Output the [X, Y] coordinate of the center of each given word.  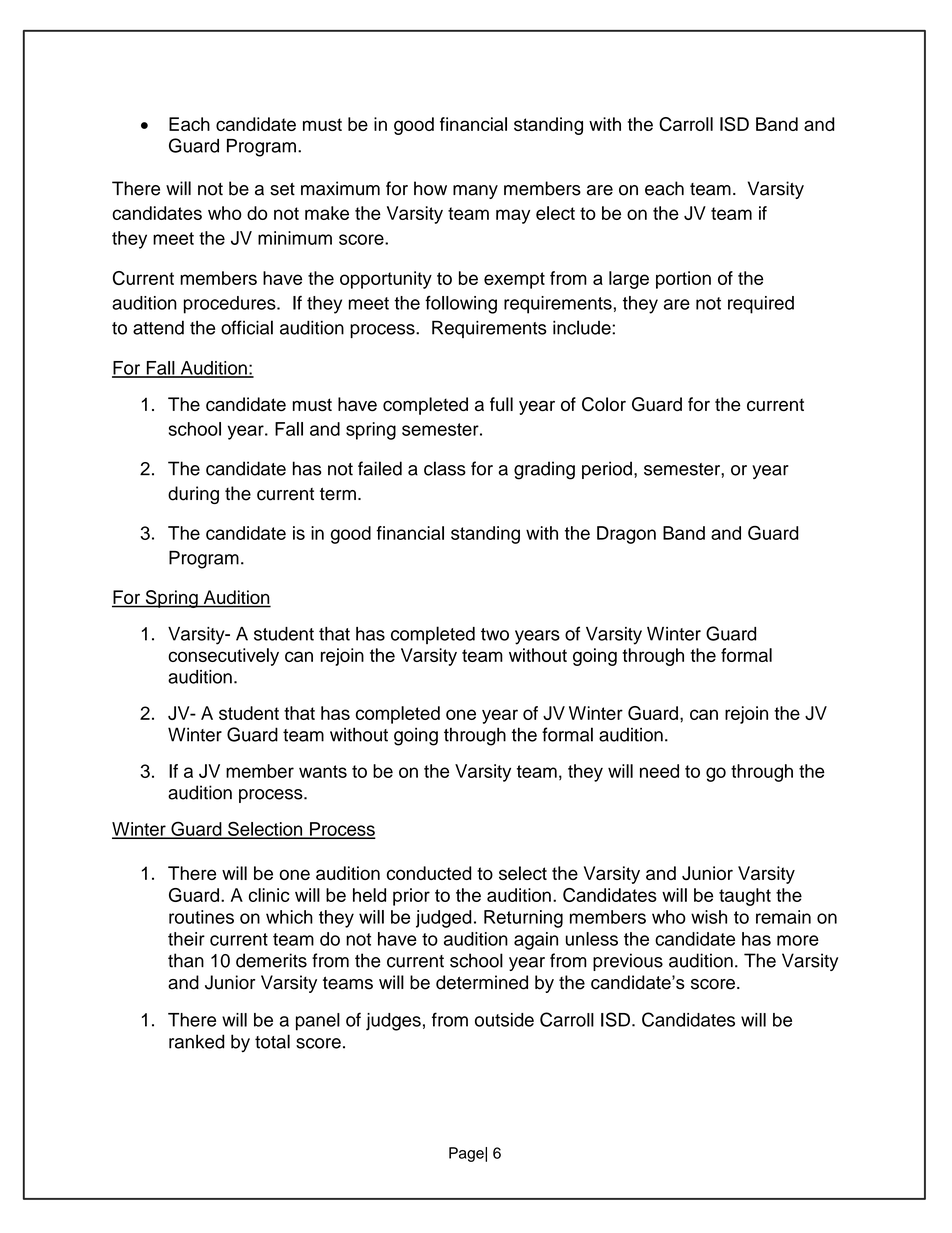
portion [683, 280]
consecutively [223, 657]
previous [628, 962]
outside [504, 1020]
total [272, 1041]
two [495, 634]
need [659, 771]
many [475, 192]
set [282, 189]
